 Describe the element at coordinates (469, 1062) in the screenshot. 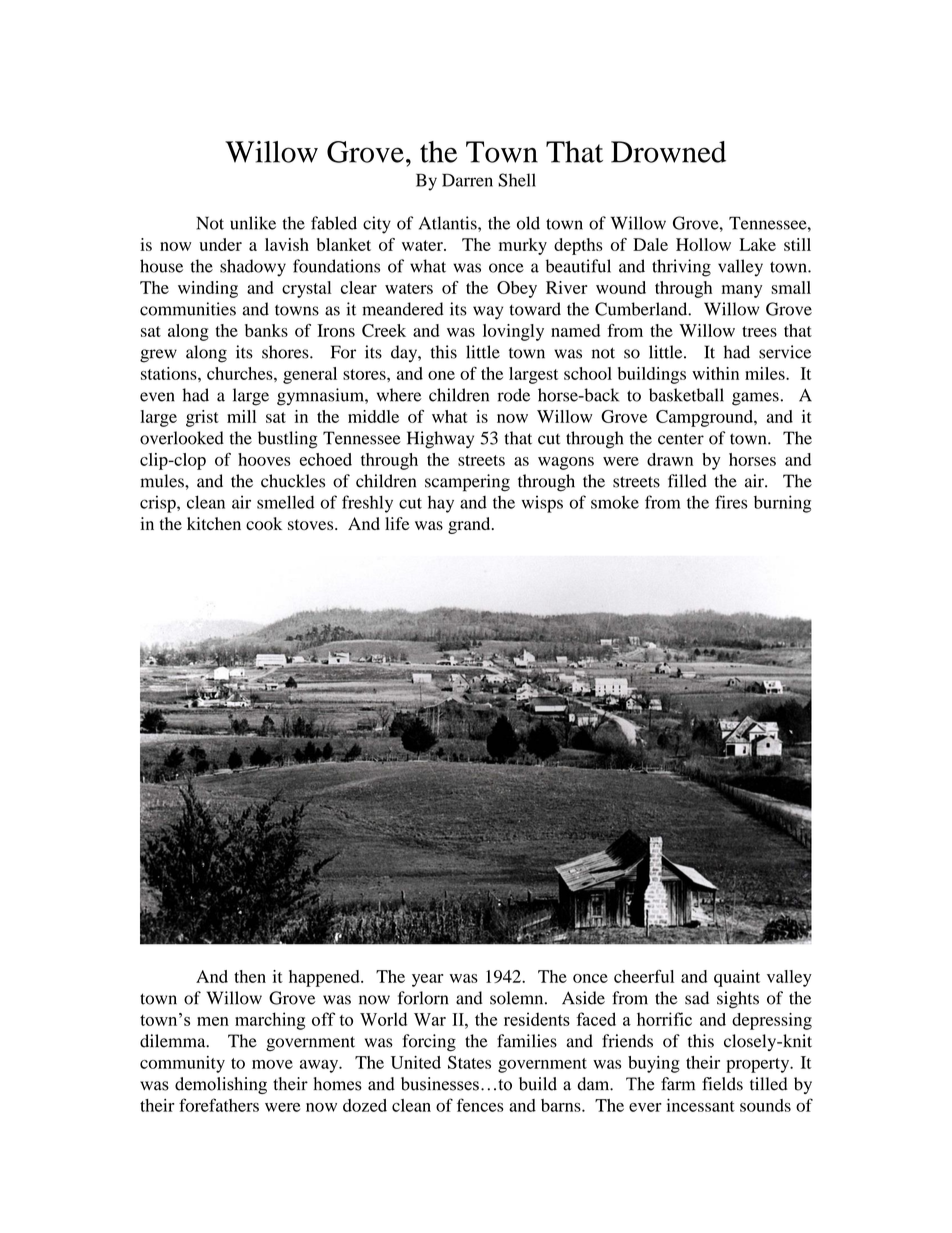

I see `States` at that location.
